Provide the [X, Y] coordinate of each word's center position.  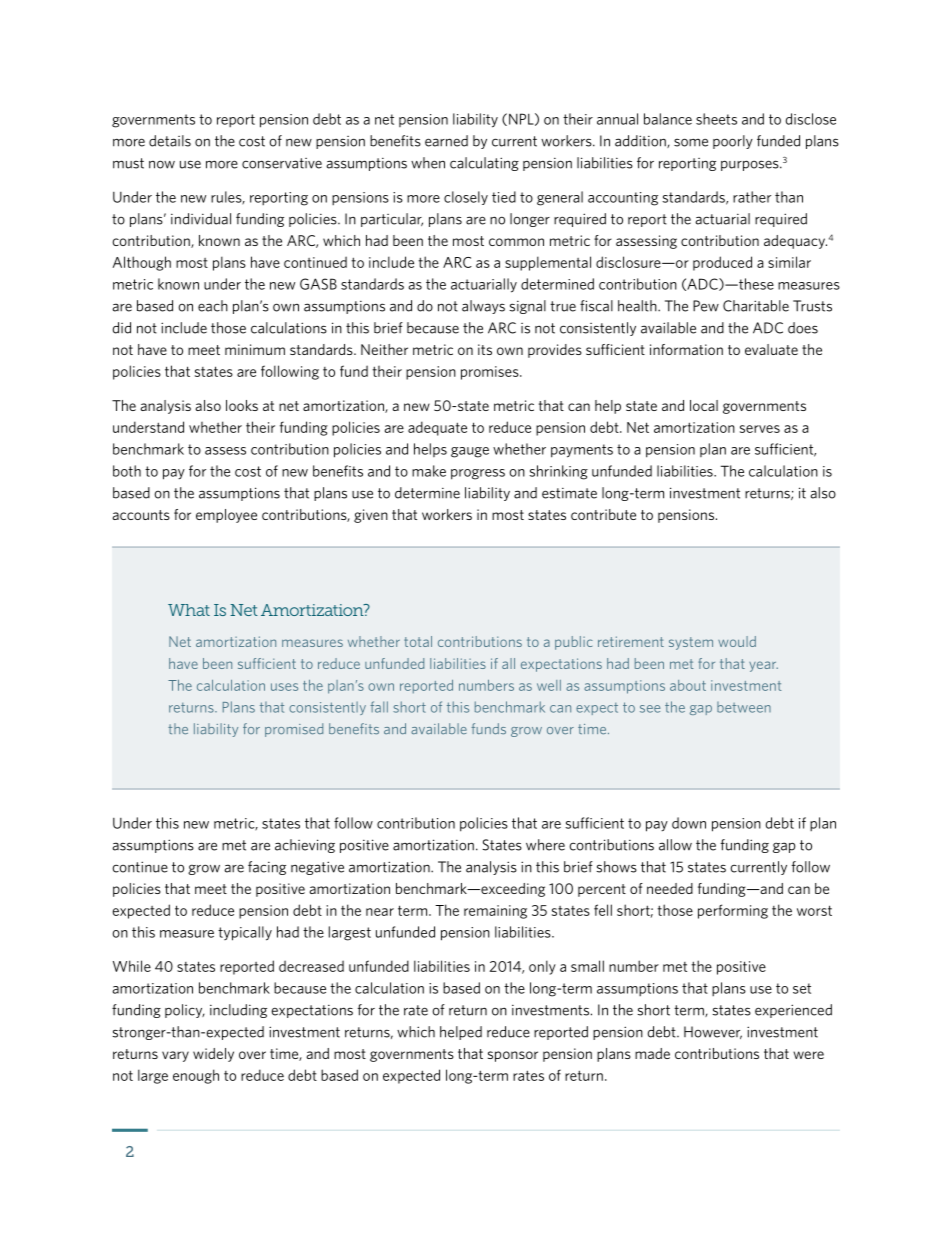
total [418, 641]
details [170, 141]
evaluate [771, 349]
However [713, 1032]
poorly [733, 142]
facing [267, 868]
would [737, 641]
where [545, 845]
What [189, 610]
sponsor [513, 1056]
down [689, 823]
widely [213, 1055]
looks [242, 405]
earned [446, 141]
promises [491, 373]
